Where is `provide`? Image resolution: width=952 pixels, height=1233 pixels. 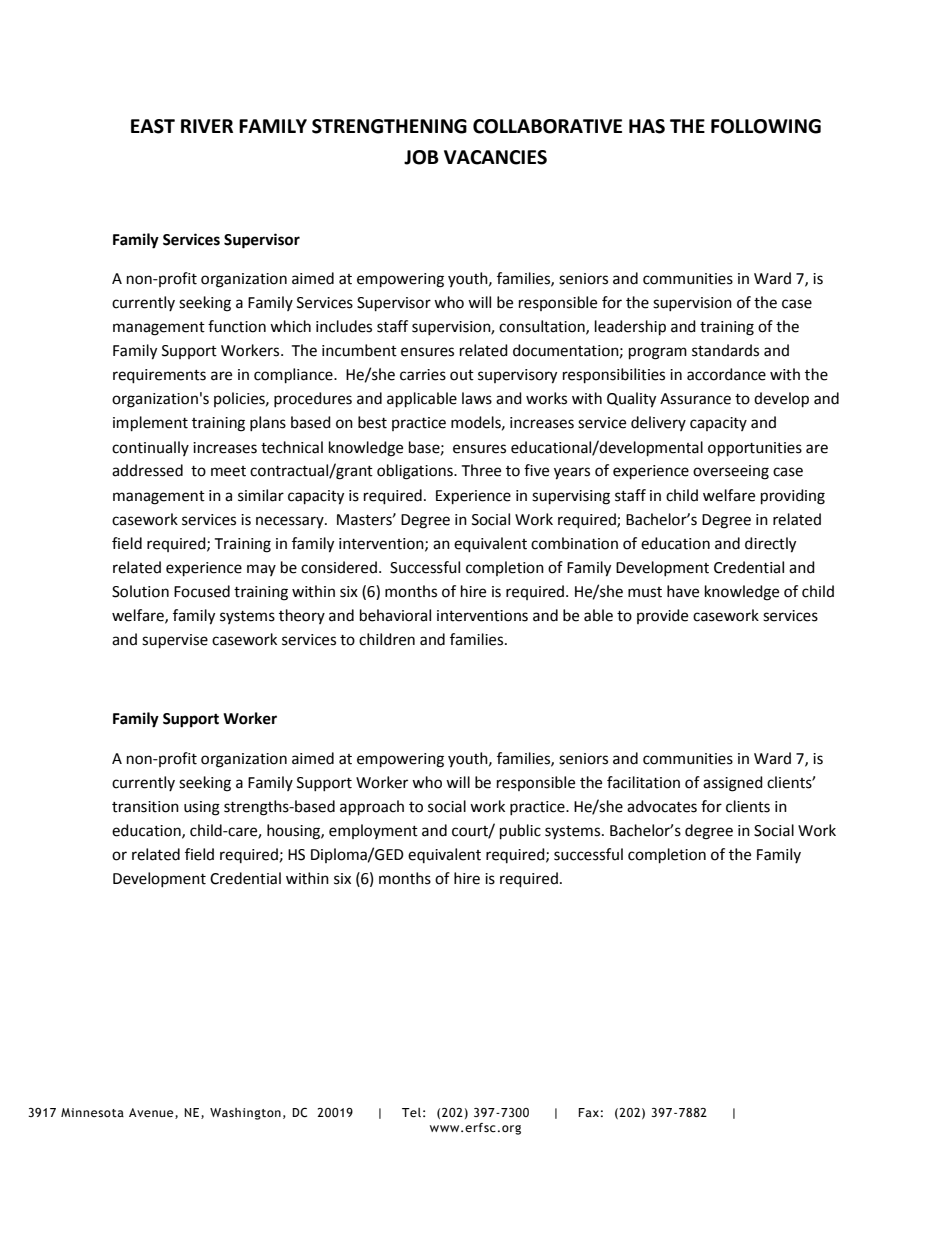
provide is located at coordinates (662, 616).
